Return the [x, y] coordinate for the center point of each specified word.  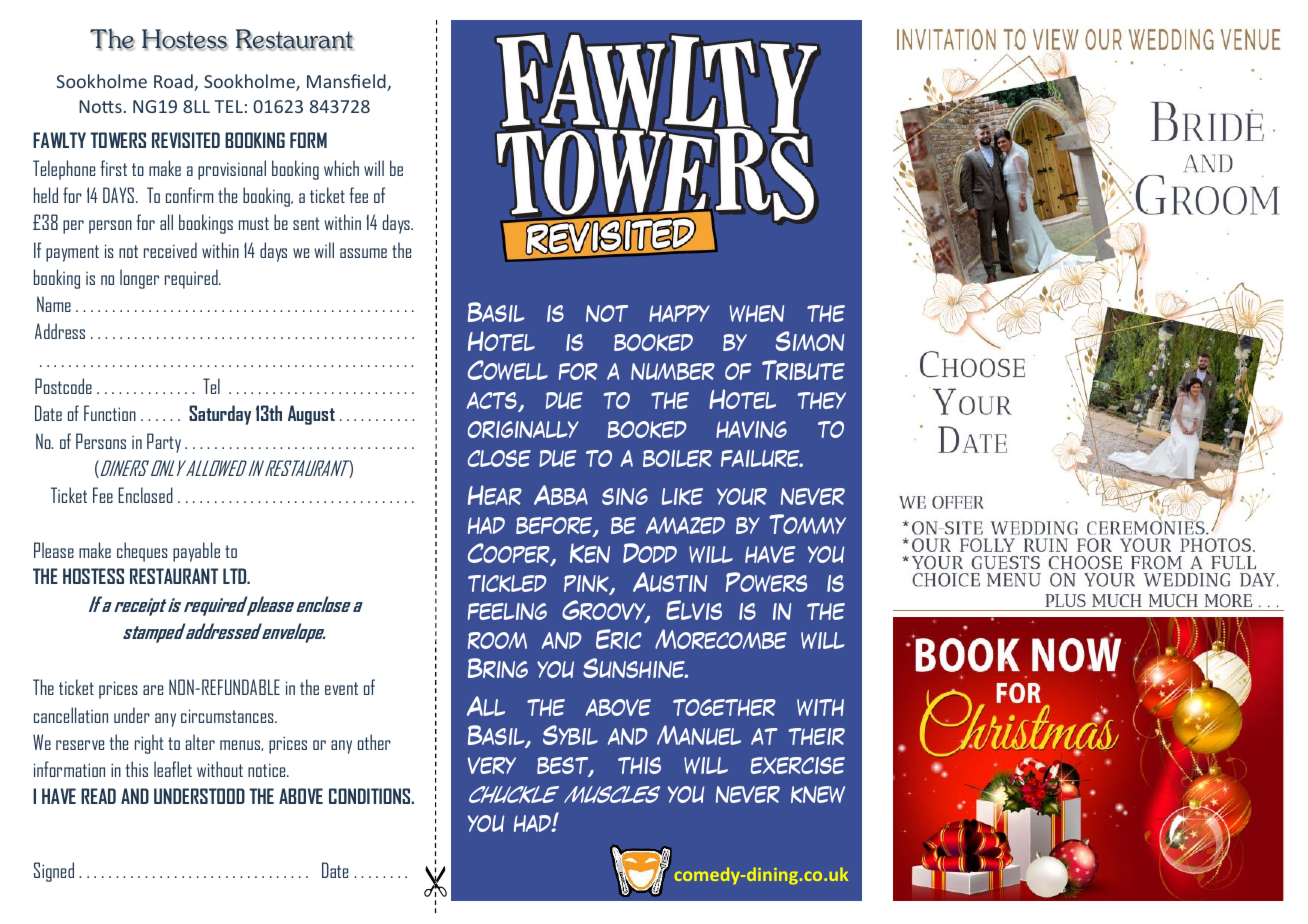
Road [174, 82]
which [341, 168]
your [742, 496]
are [153, 690]
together [724, 707]
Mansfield [347, 82]
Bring [498, 668]
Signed [54, 872]
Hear [495, 495]
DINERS [125, 469]
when [757, 313]
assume [363, 253]
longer [139, 279]
